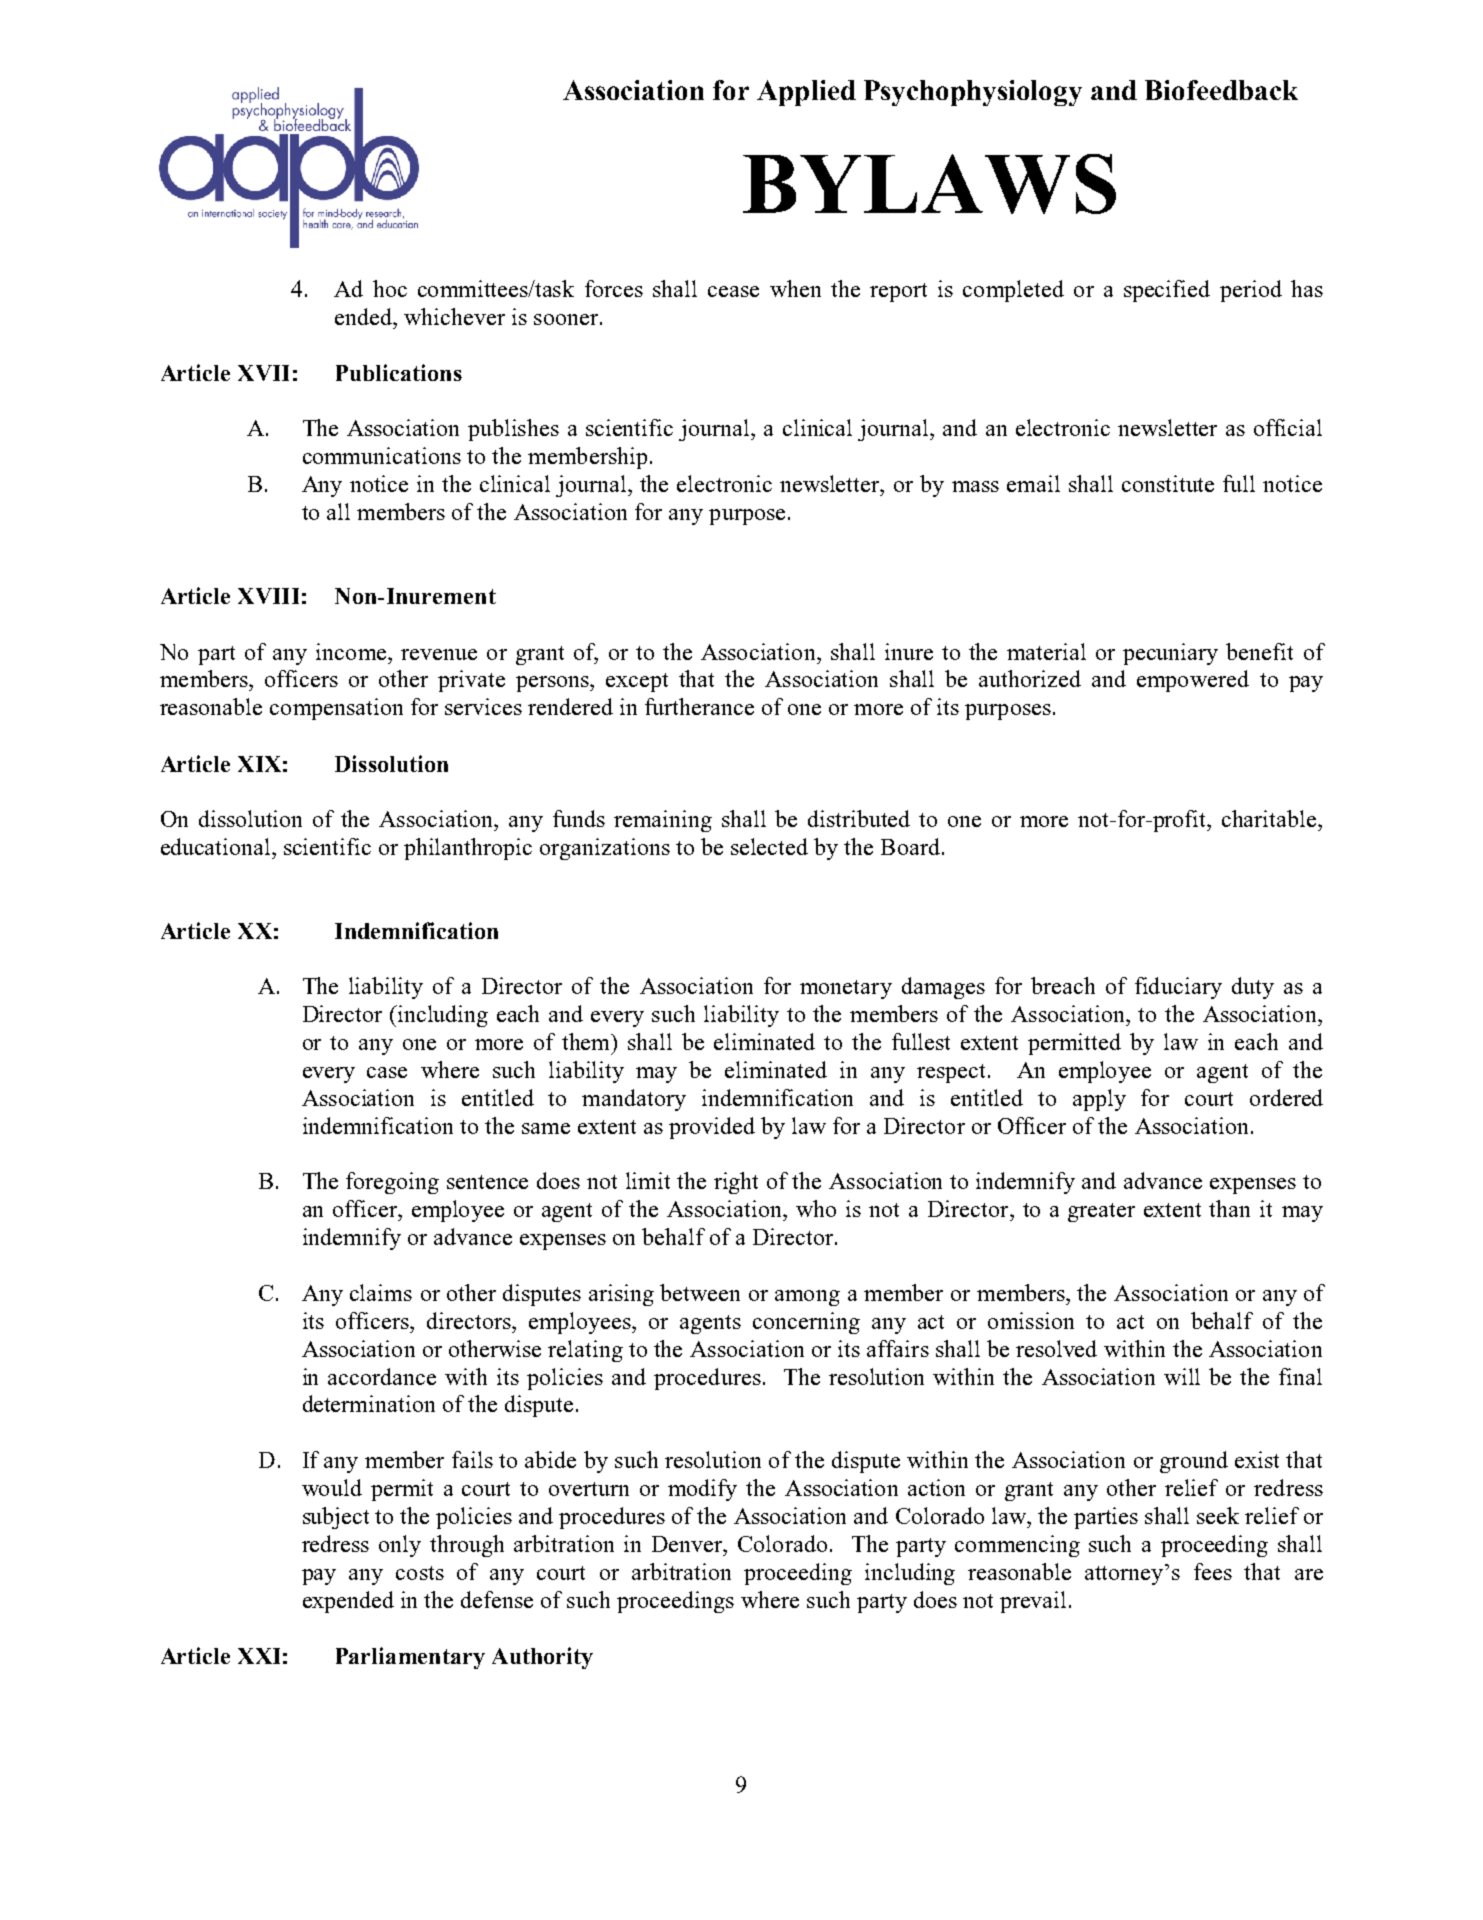  I want to click on case, so click(387, 1072).
